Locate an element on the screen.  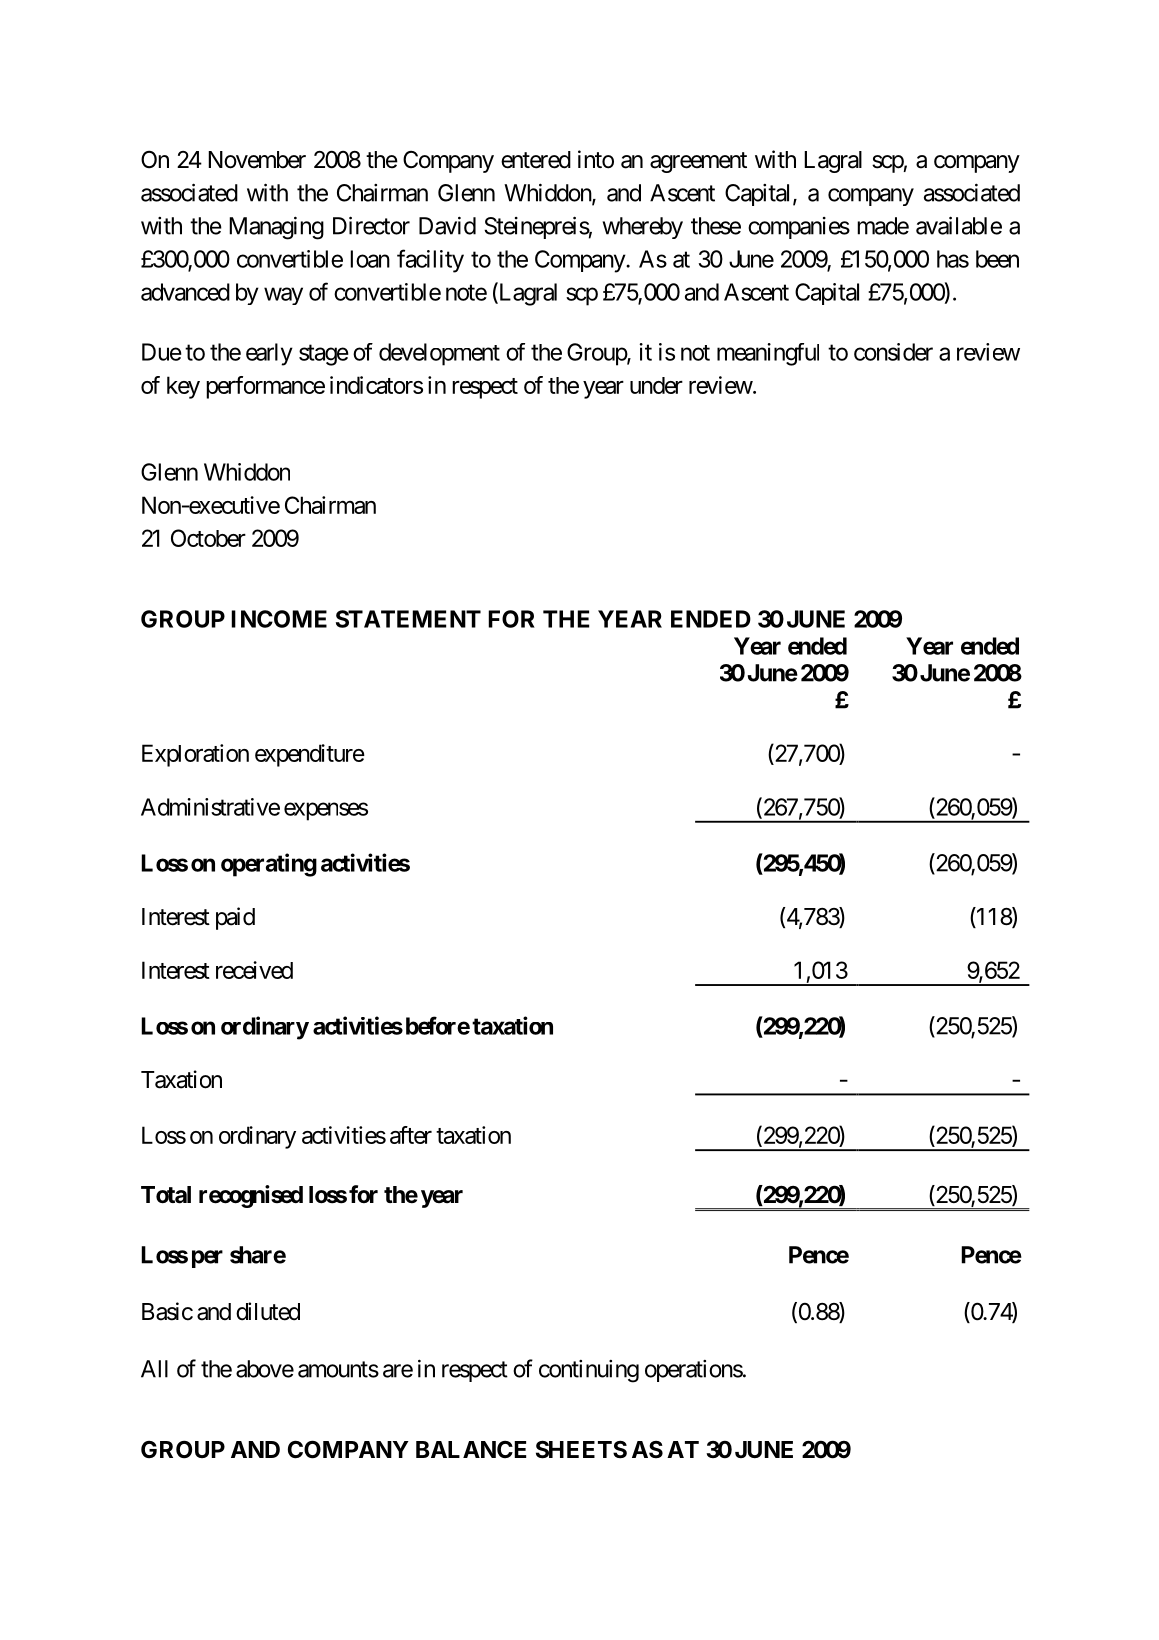
BALANCE is located at coordinates (471, 1449).
